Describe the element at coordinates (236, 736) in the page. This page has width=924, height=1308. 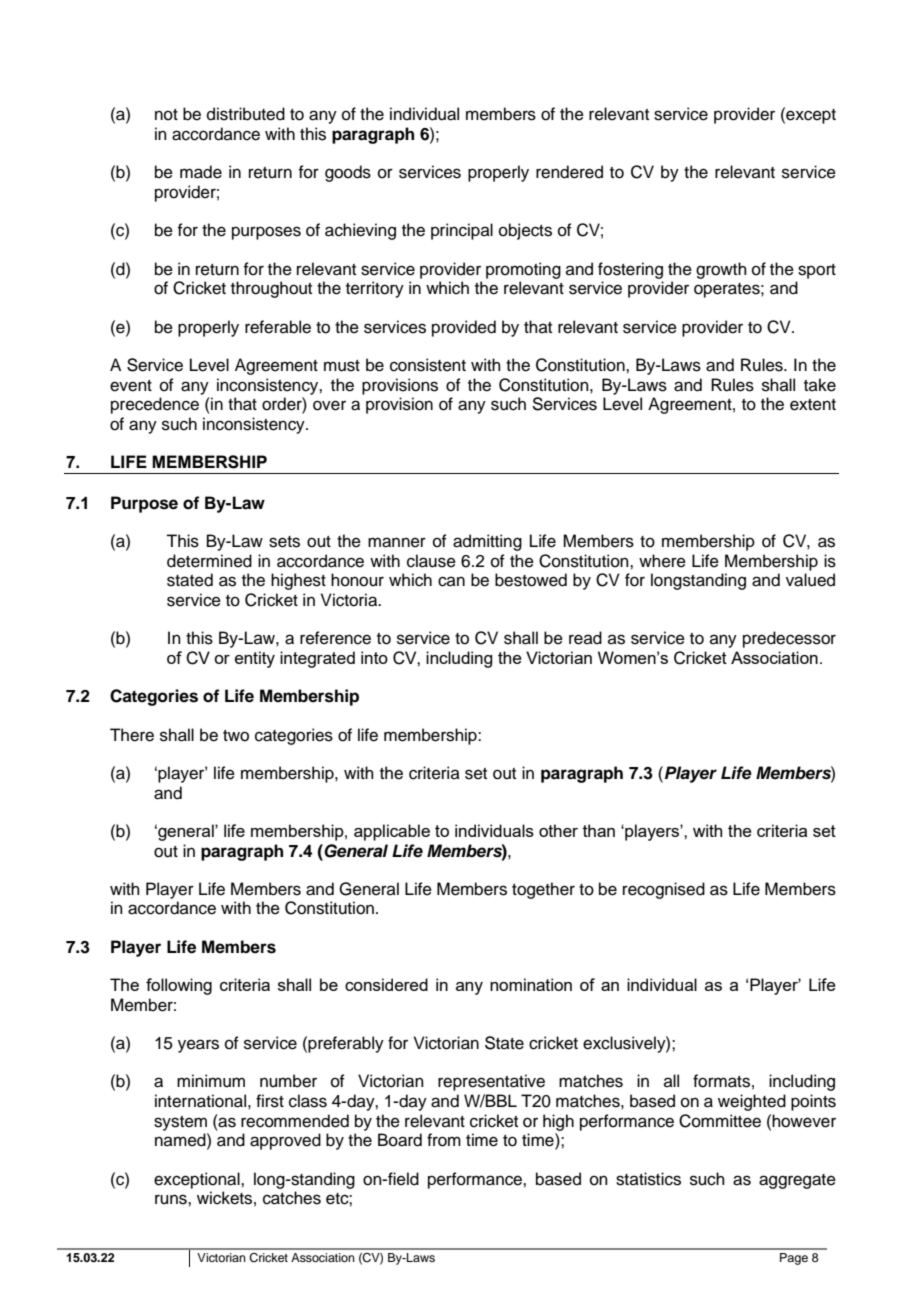
I see `two` at that location.
